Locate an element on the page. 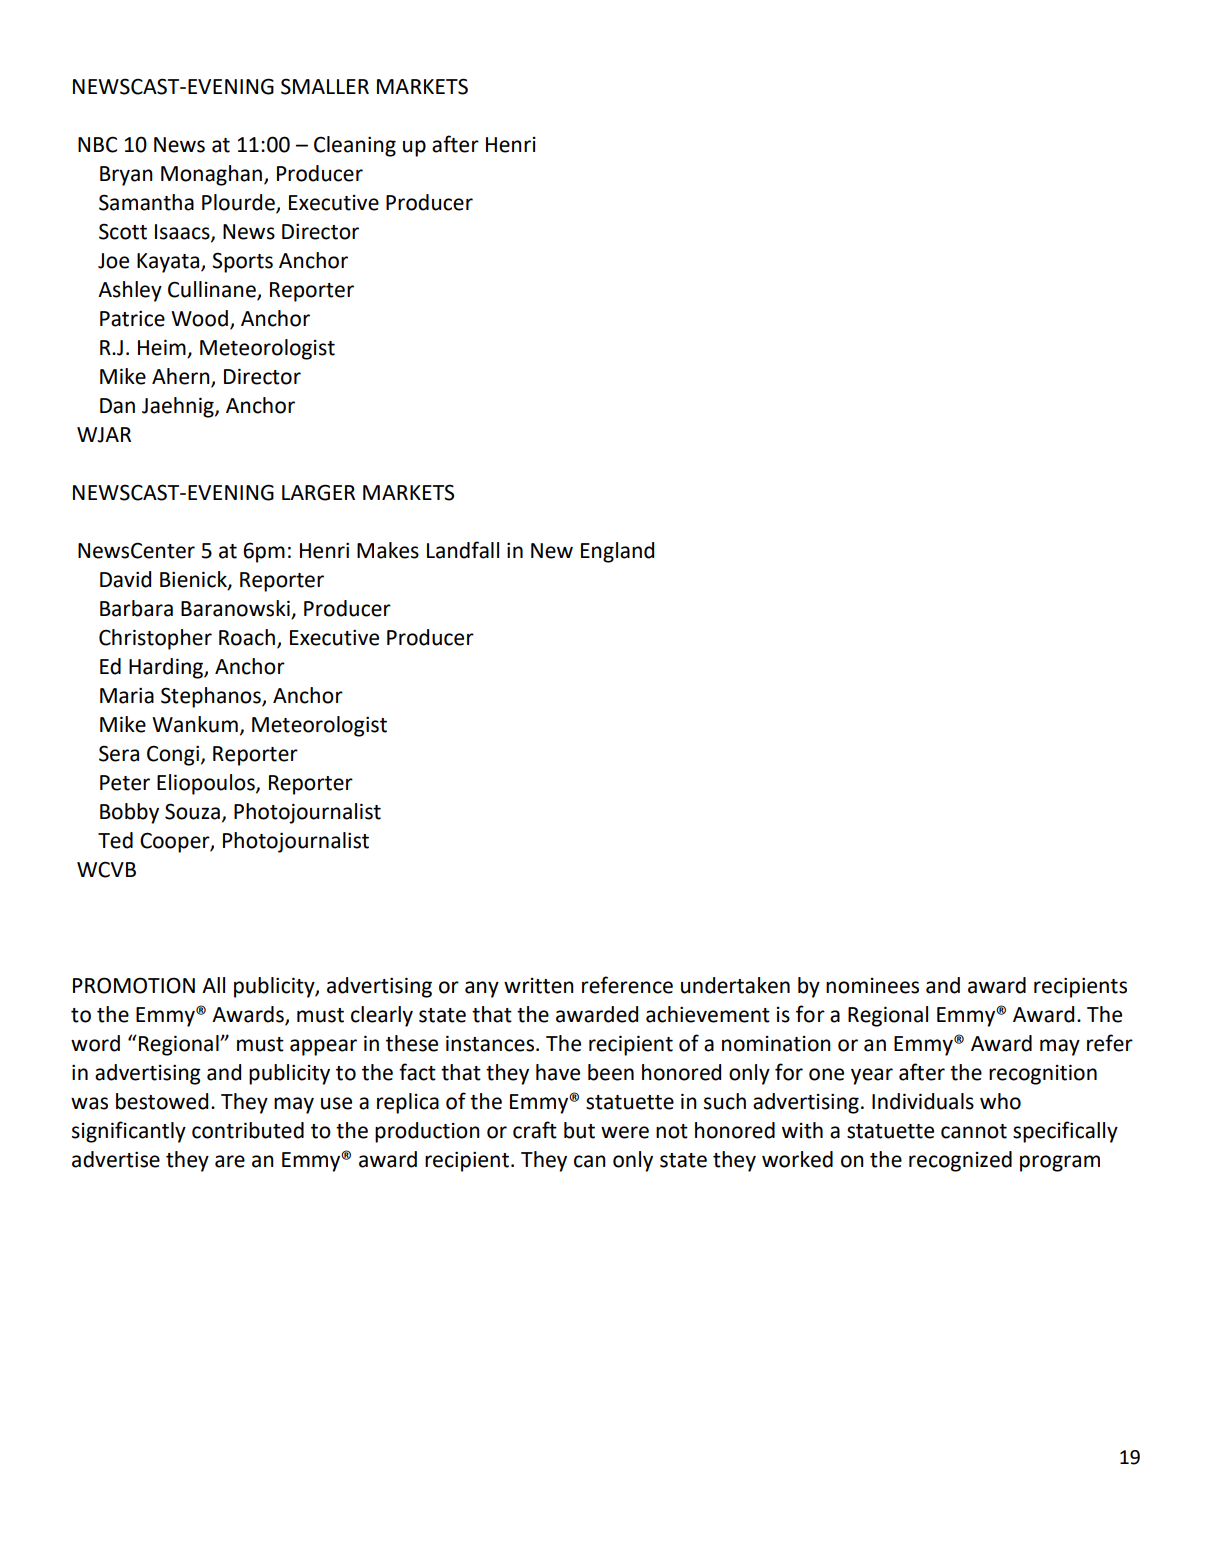  Monaghan is located at coordinates (211, 175).
